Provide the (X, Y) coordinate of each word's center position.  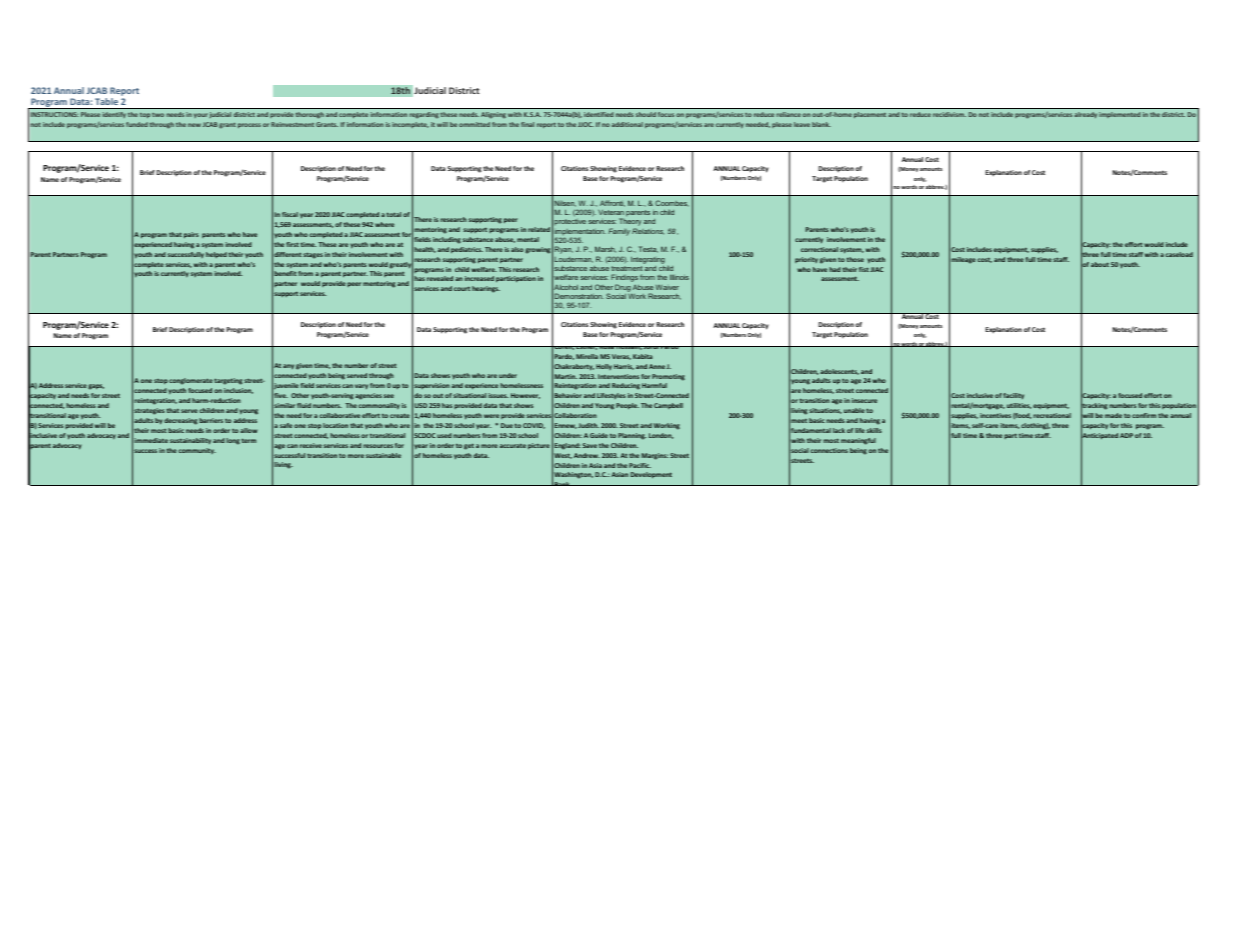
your (201, 115)
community (197, 451)
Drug (623, 288)
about (1100, 264)
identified (599, 114)
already (1085, 115)
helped (216, 255)
